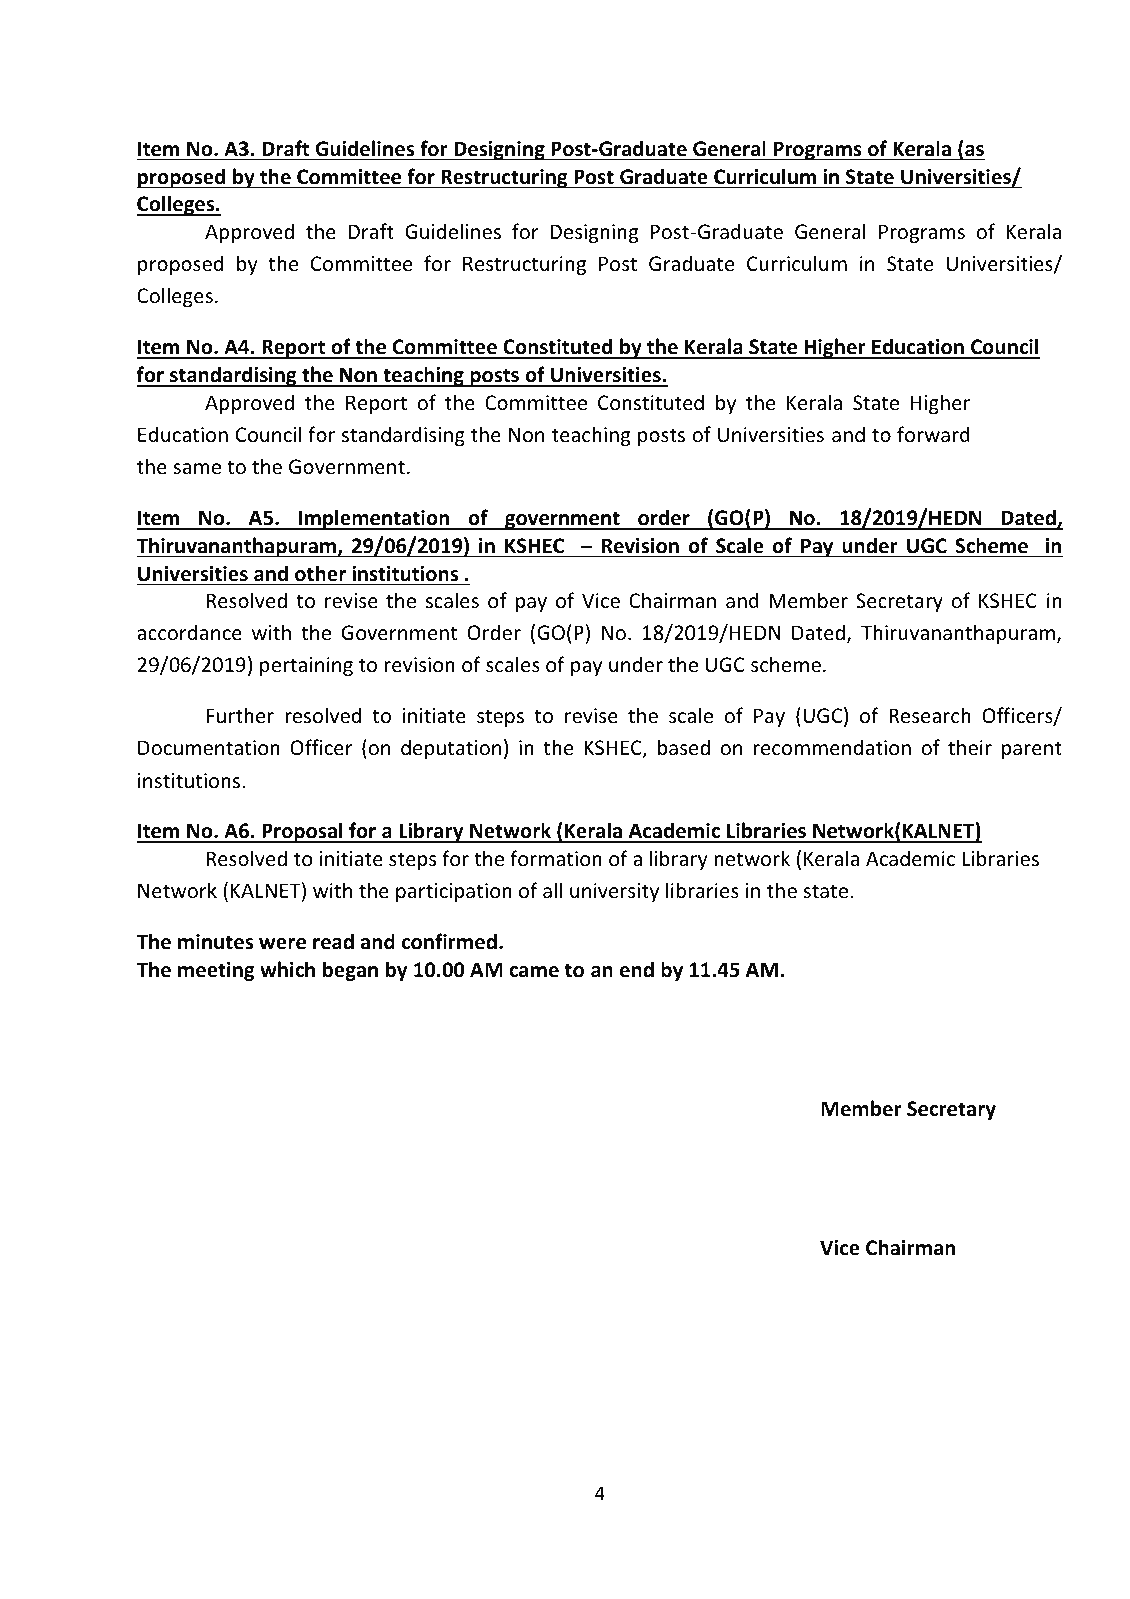  I want to click on Research, so click(930, 715).
